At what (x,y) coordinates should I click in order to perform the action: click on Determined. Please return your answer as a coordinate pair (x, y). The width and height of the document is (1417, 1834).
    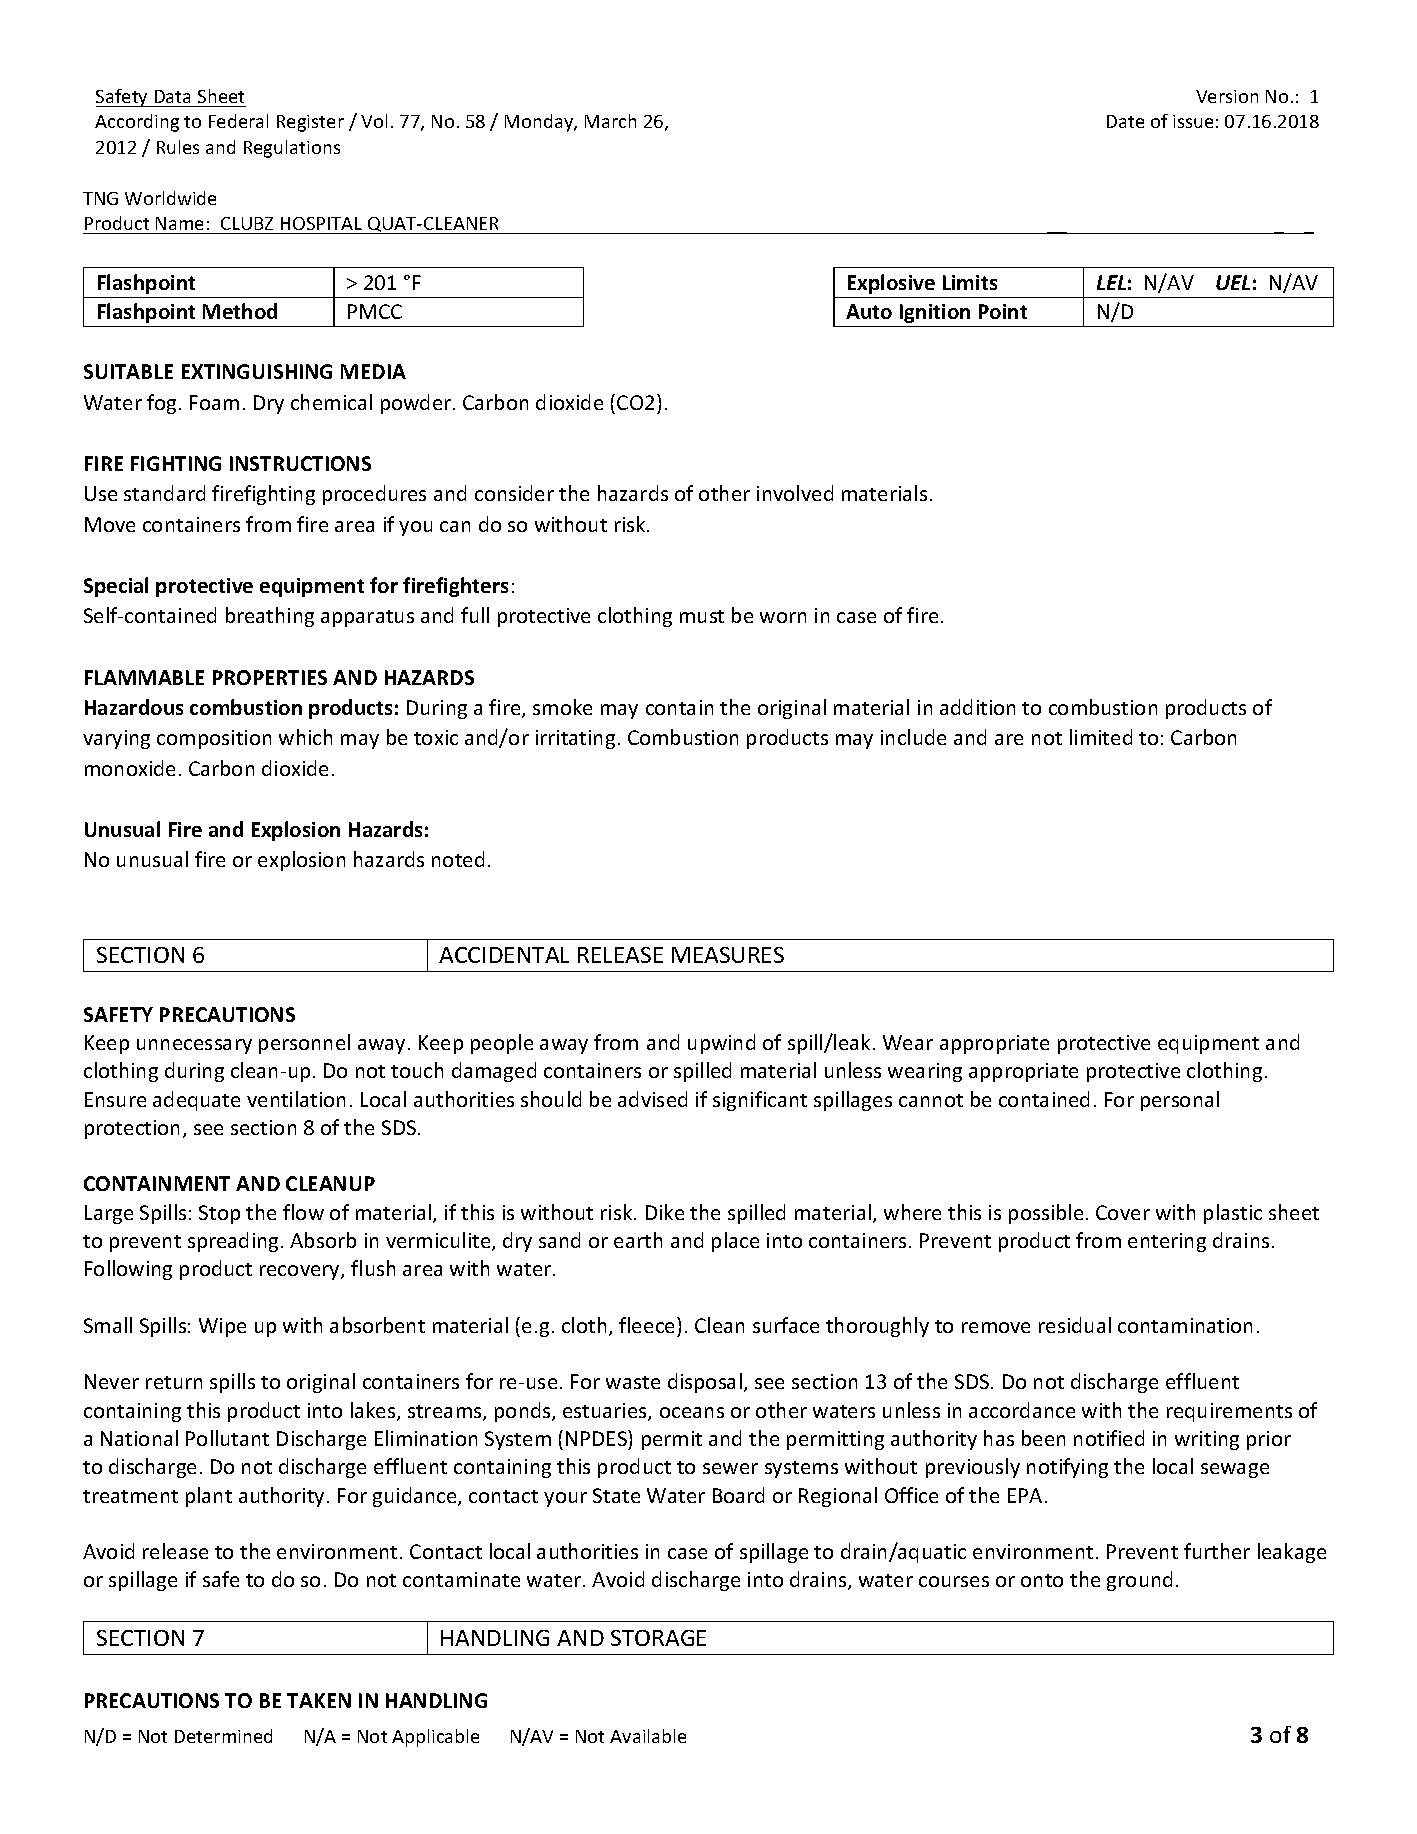
    Looking at the image, I should click on (223, 1736).
